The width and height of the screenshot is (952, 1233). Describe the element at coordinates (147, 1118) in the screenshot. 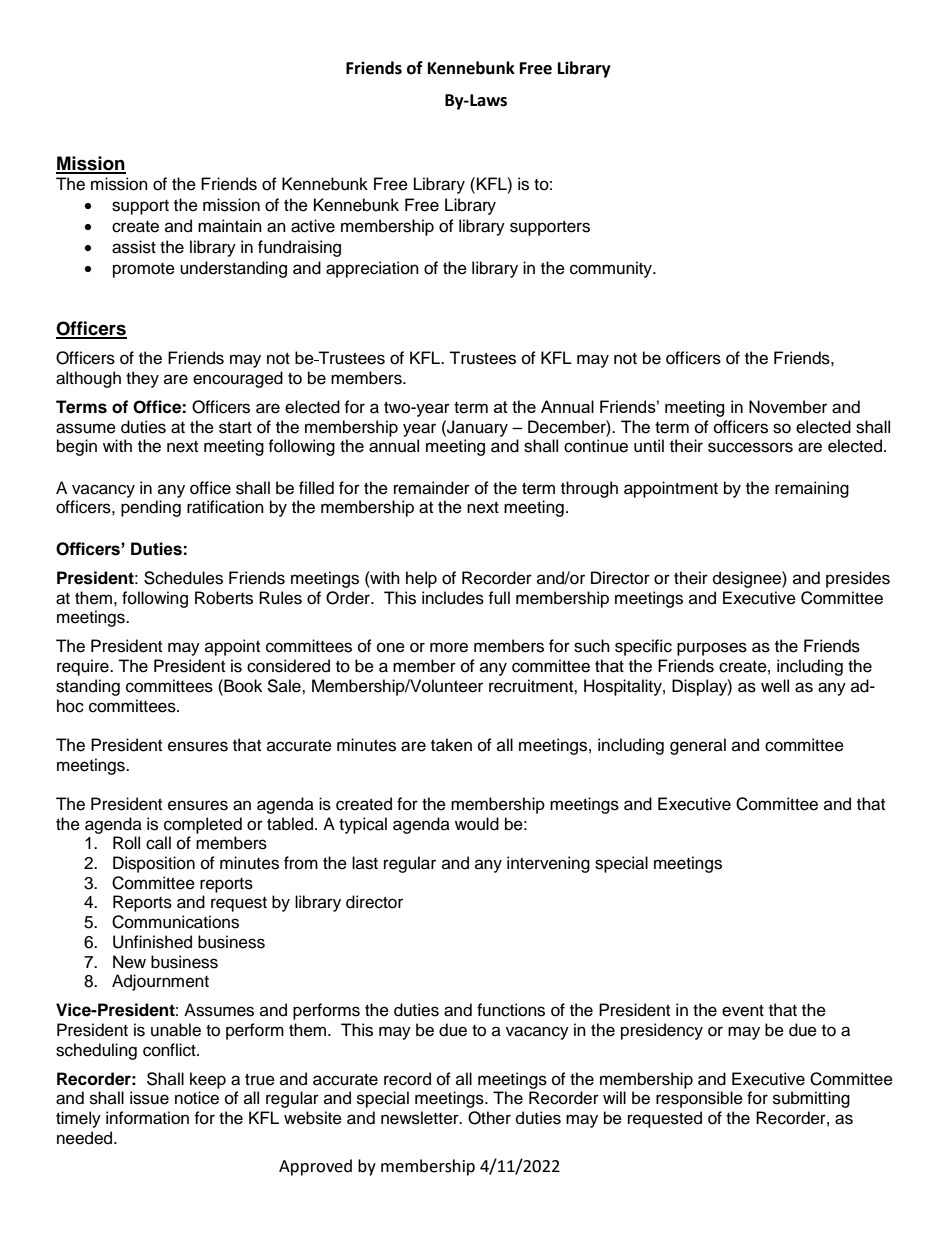

I see `information` at that location.
